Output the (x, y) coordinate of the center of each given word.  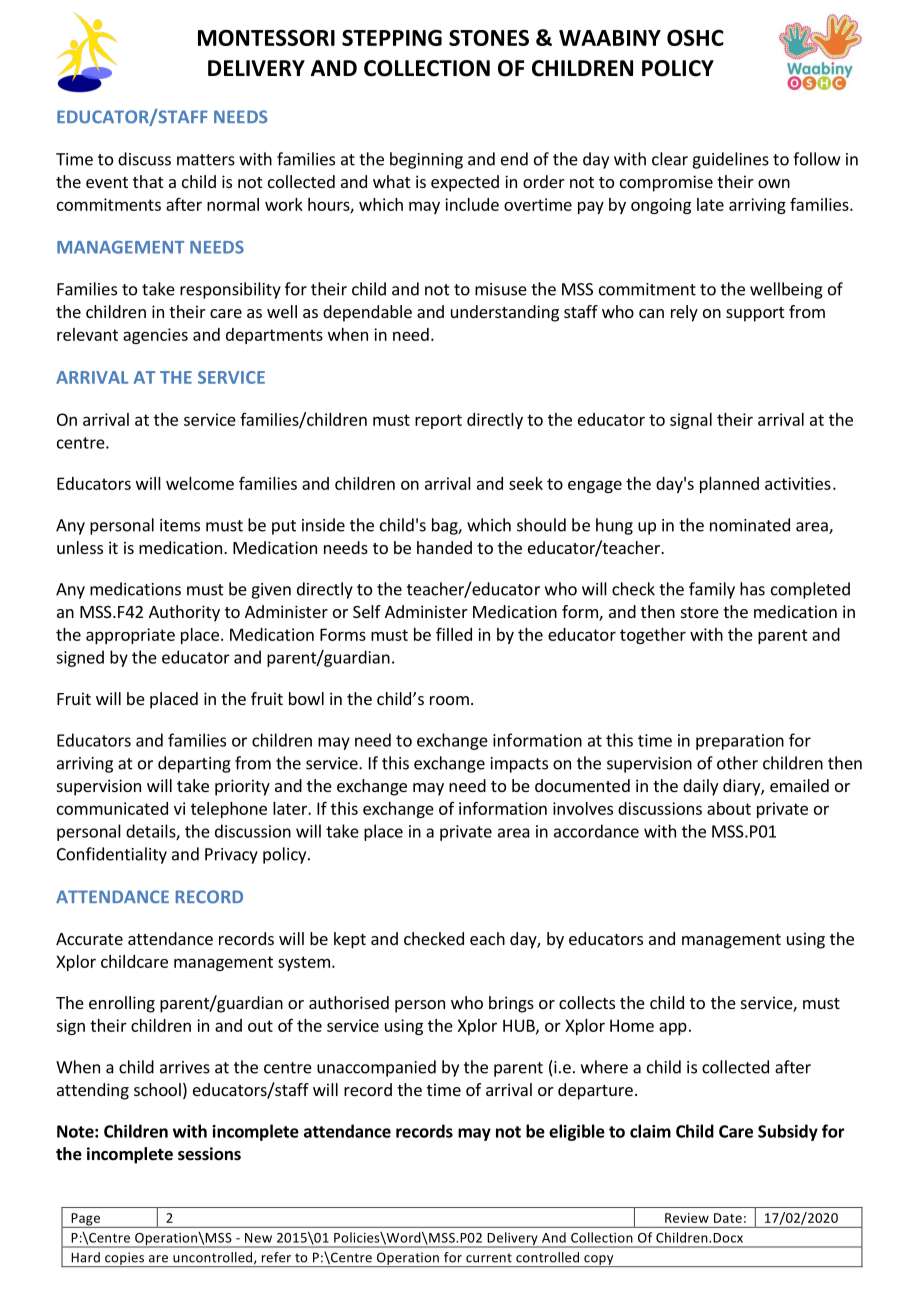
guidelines (730, 160)
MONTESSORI (266, 38)
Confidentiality (112, 855)
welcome (200, 483)
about (729, 808)
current (489, 1258)
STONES (489, 38)
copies (125, 1259)
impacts (519, 765)
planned (729, 485)
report (438, 421)
